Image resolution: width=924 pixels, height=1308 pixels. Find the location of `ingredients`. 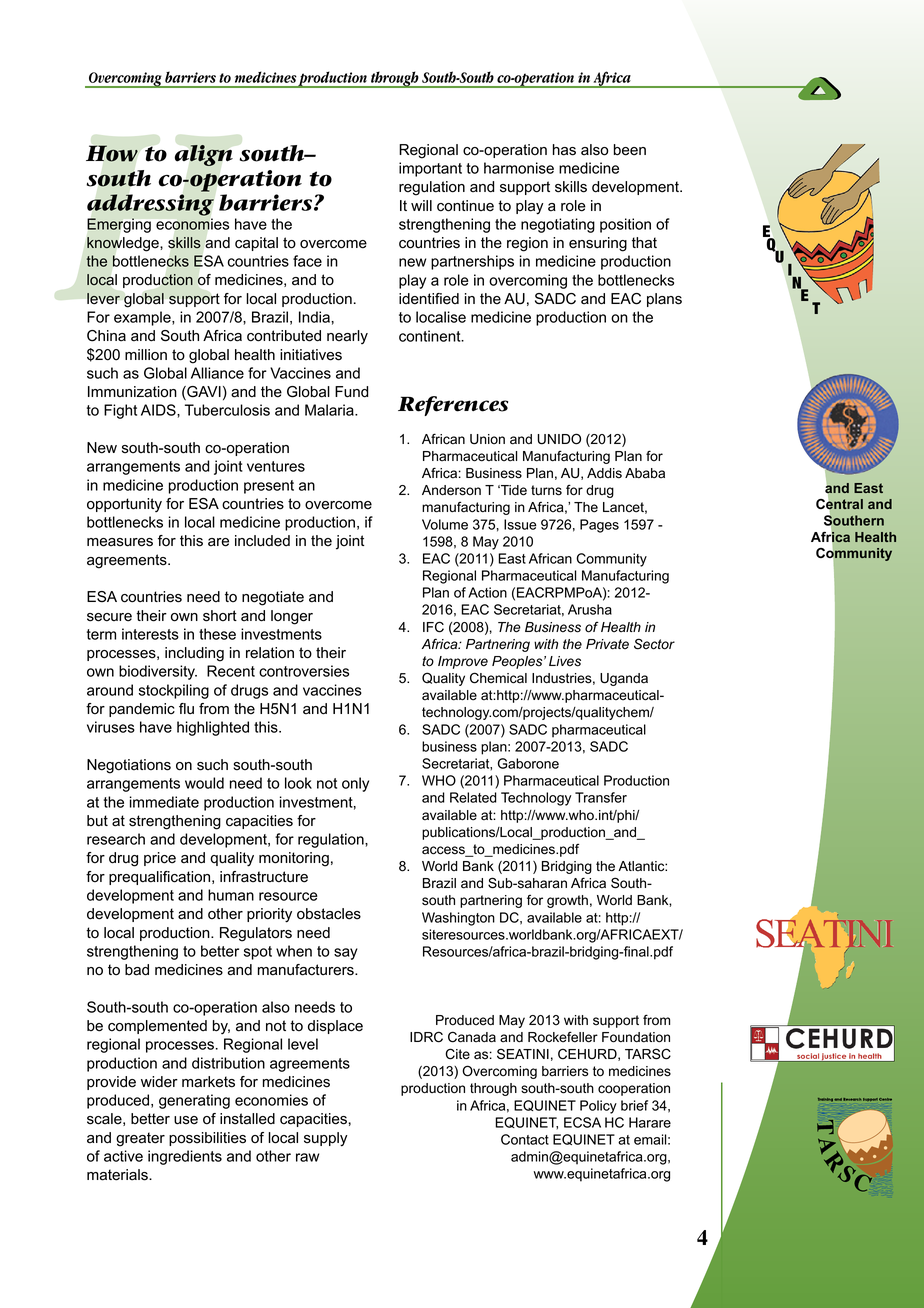

ingredients is located at coordinates (185, 1157).
